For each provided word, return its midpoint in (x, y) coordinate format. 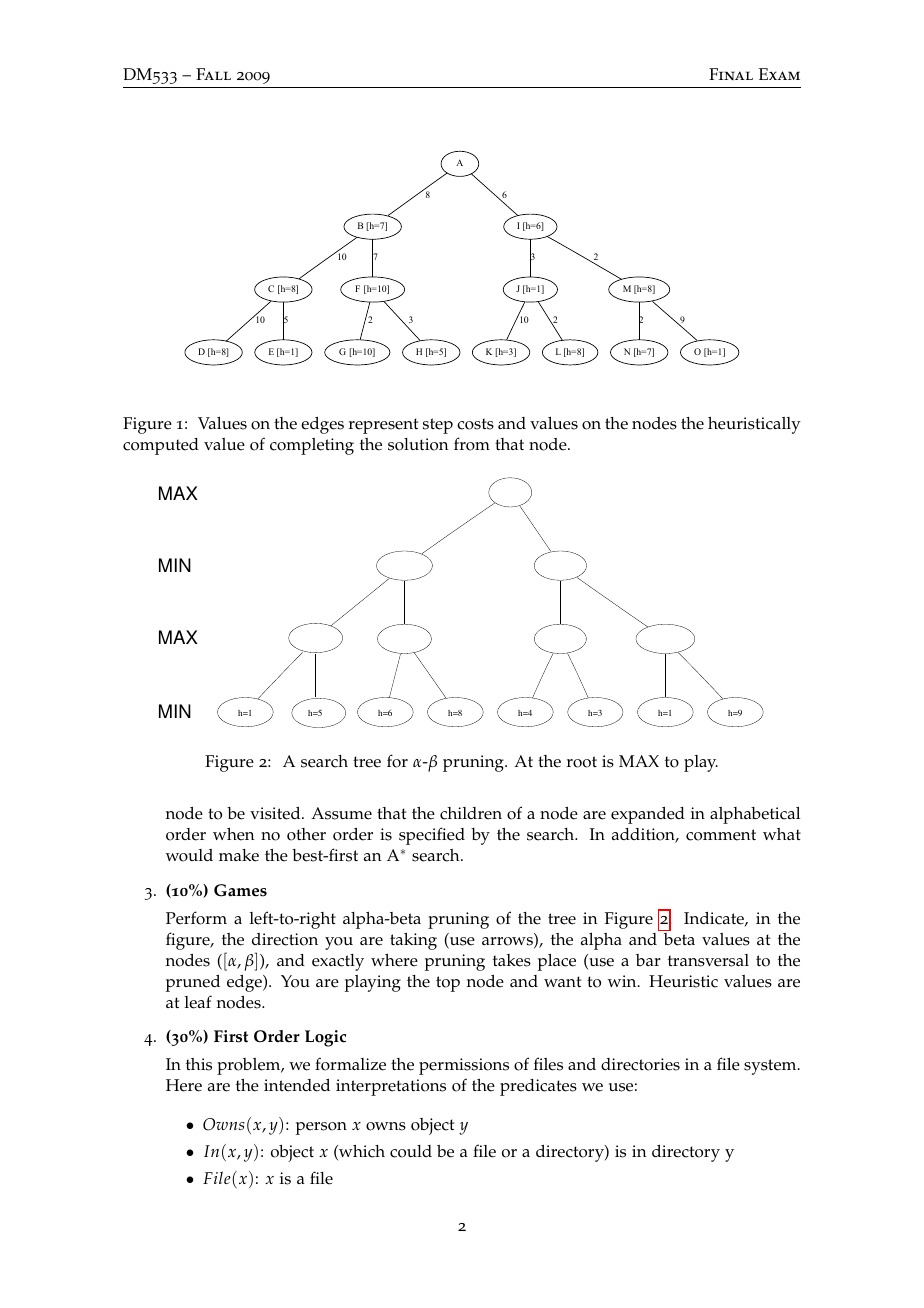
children (471, 813)
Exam (779, 74)
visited (276, 813)
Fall (213, 74)
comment (721, 835)
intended (297, 1085)
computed (161, 446)
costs (475, 424)
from (472, 444)
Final (731, 74)
